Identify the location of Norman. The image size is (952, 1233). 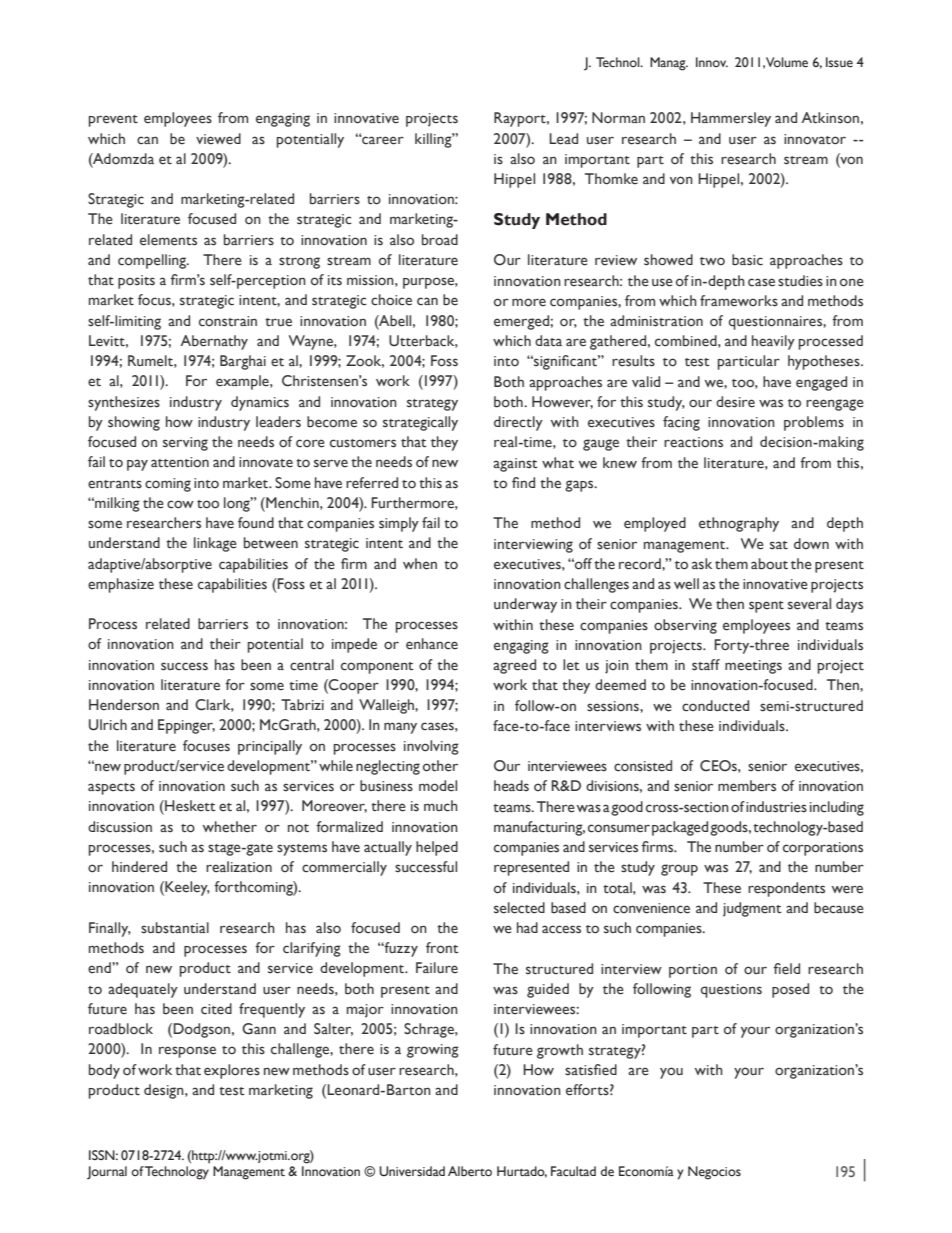
(618, 117).
